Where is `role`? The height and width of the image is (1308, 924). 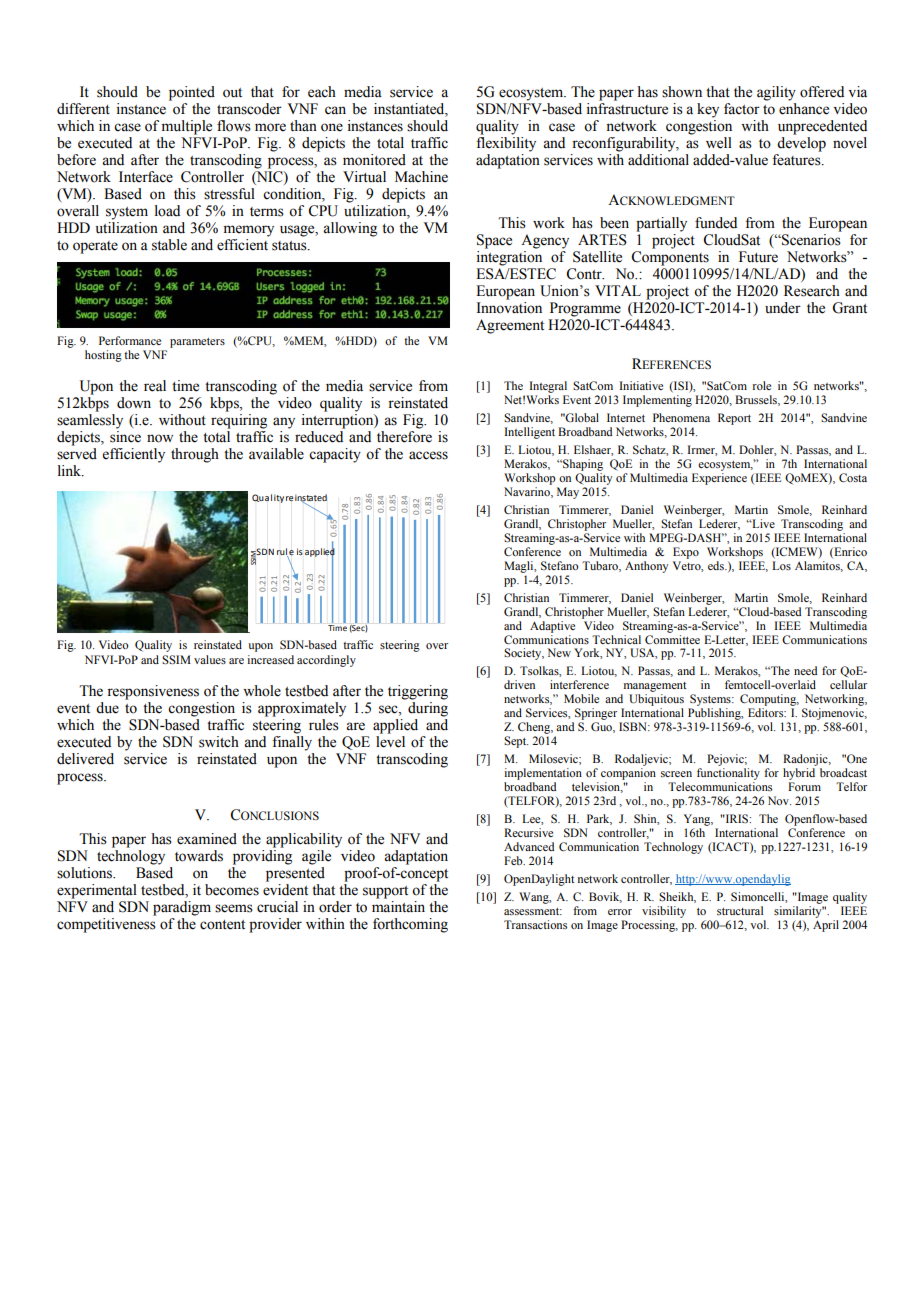
role is located at coordinates (761, 385).
